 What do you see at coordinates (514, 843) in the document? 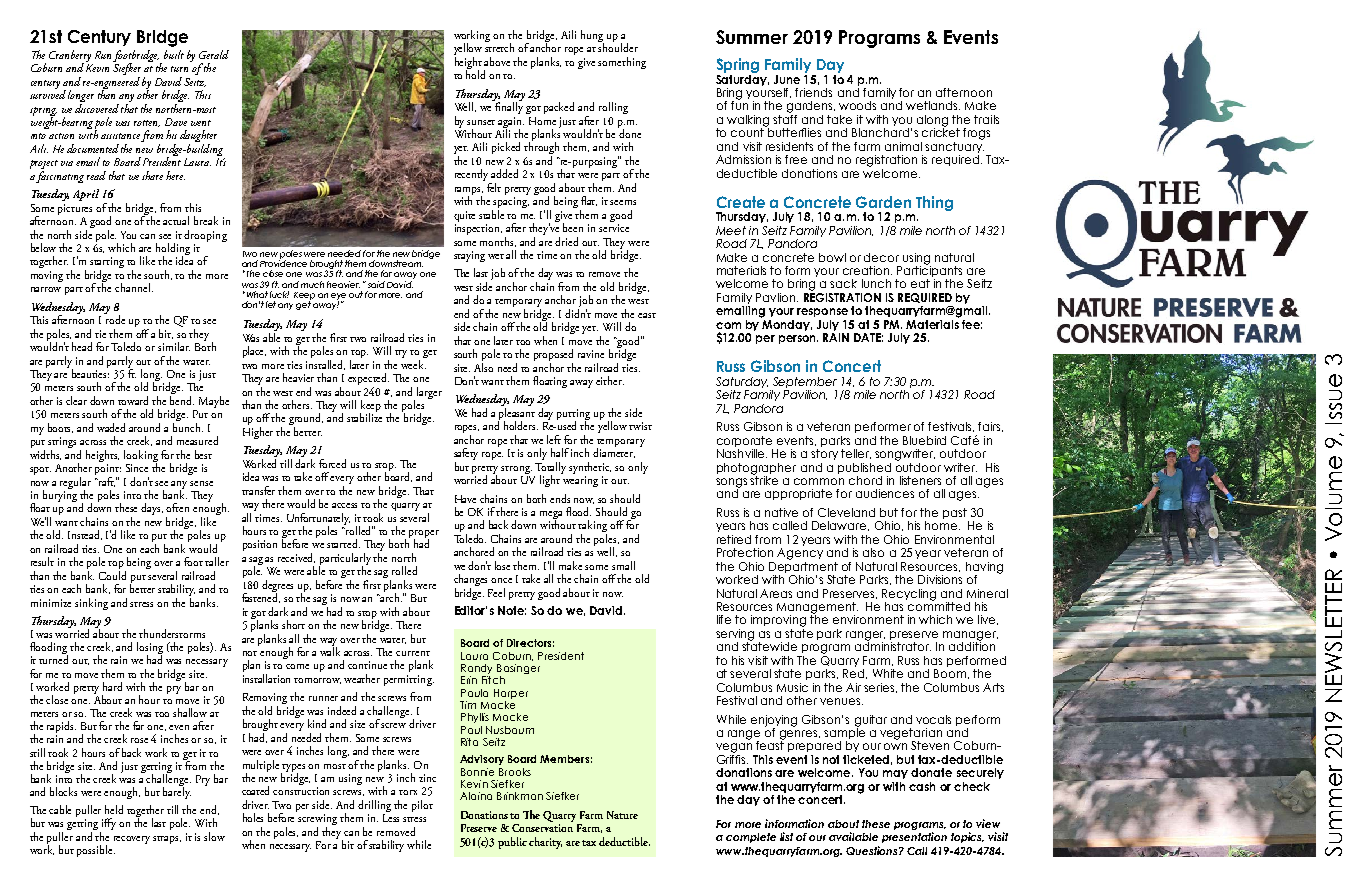
I see `public` at bounding box center [514, 843].
